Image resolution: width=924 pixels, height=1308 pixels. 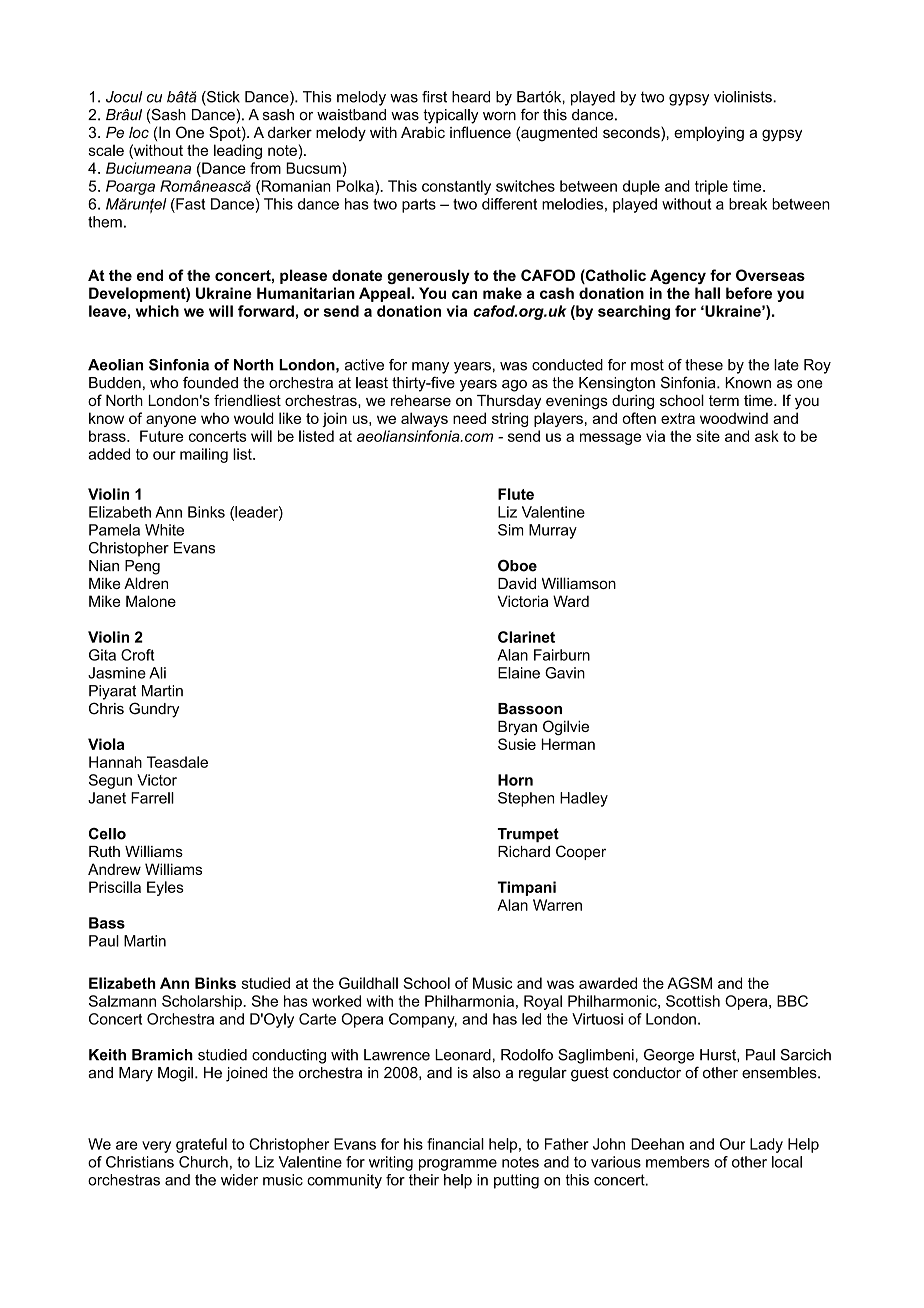 What do you see at coordinates (455, 1144) in the screenshot?
I see `financial` at bounding box center [455, 1144].
